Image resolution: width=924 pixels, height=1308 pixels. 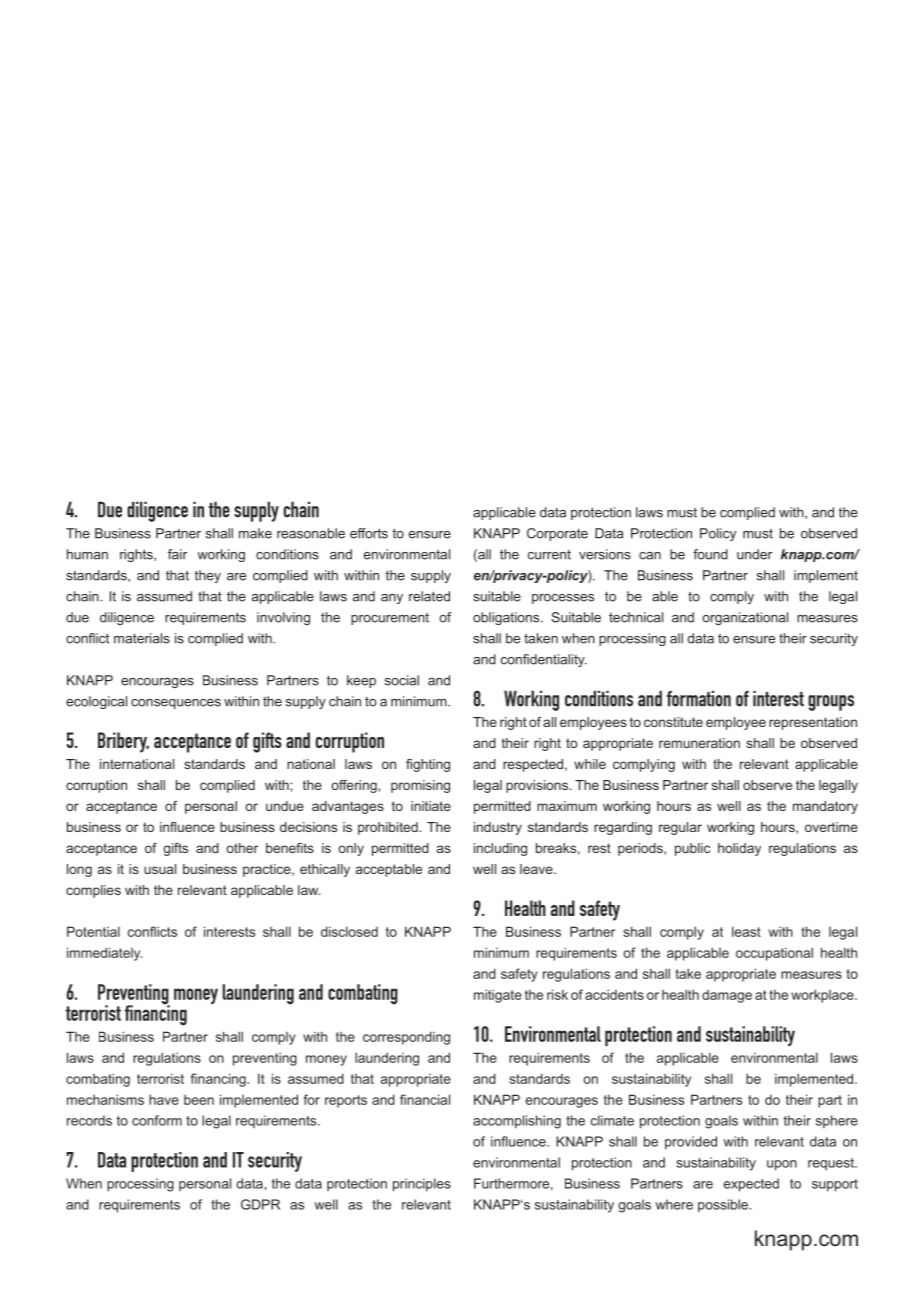 What do you see at coordinates (751, 1185) in the document?
I see `expected` at bounding box center [751, 1185].
